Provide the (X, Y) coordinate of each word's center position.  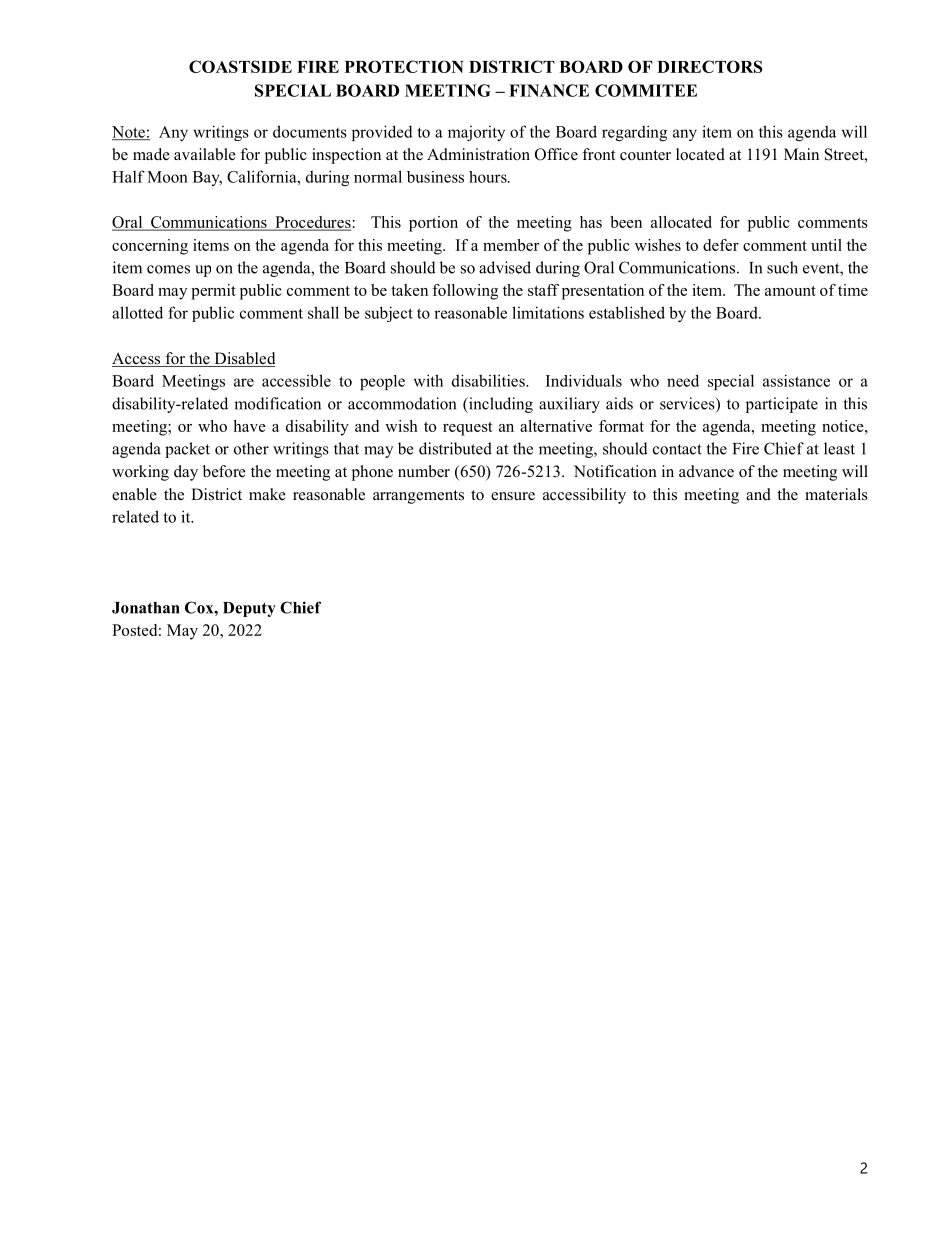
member (511, 245)
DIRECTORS (710, 66)
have (249, 426)
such (782, 267)
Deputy (249, 609)
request (468, 429)
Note (129, 133)
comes (168, 269)
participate (782, 405)
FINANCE (549, 90)
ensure (513, 496)
